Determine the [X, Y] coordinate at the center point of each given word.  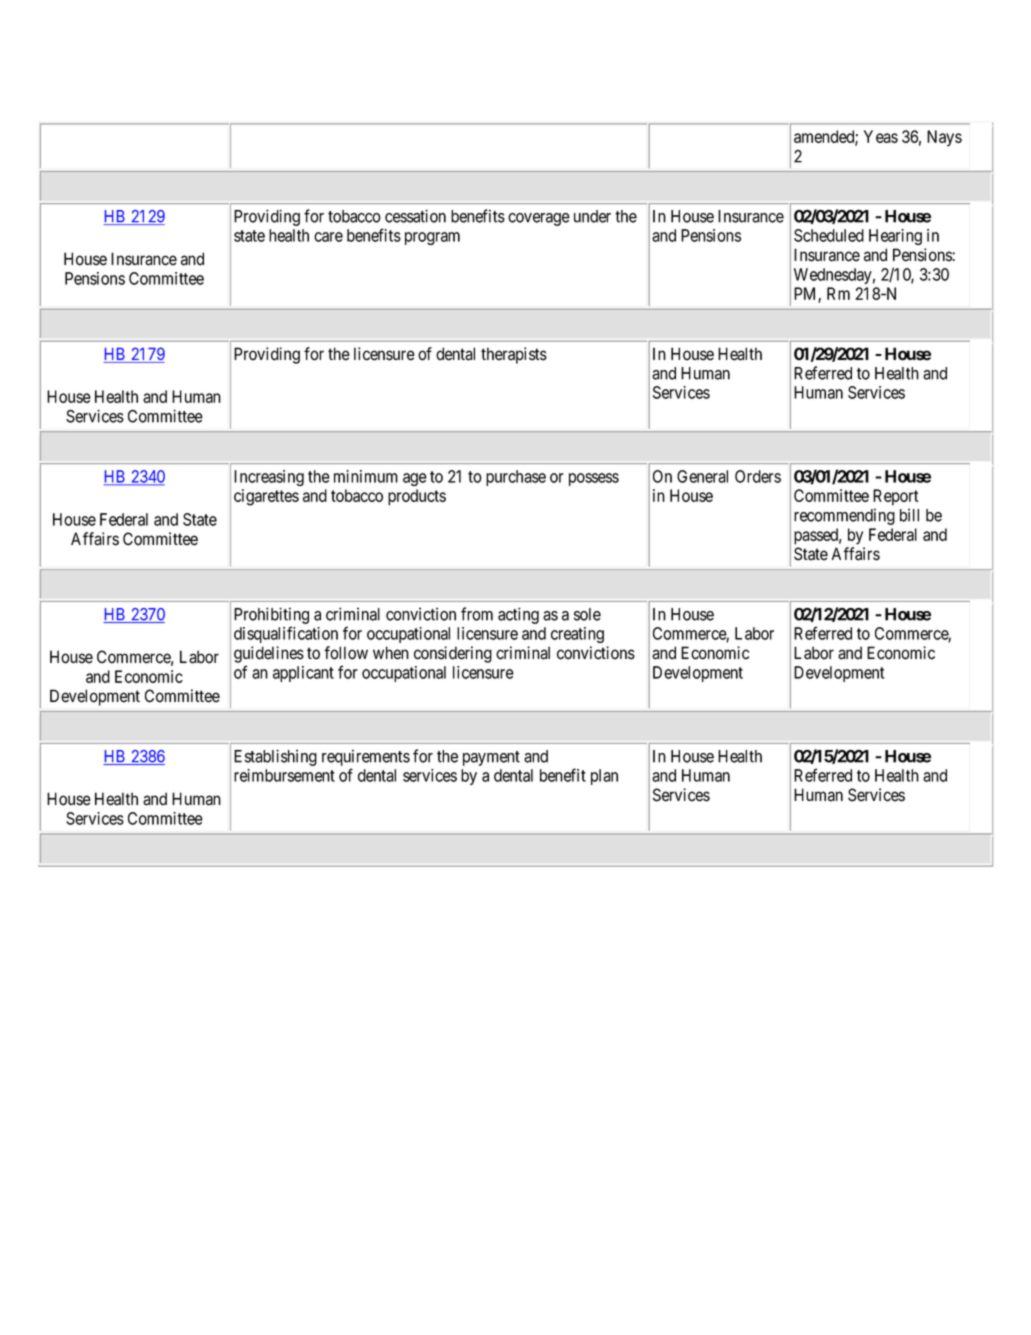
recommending [844, 516]
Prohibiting [271, 615]
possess [594, 479]
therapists [514, 355]
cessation [415, 216]
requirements [366, 757]
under [592, 216]
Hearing [895, 237]
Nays [944, 138]
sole [587, 614]
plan [604, 777]
